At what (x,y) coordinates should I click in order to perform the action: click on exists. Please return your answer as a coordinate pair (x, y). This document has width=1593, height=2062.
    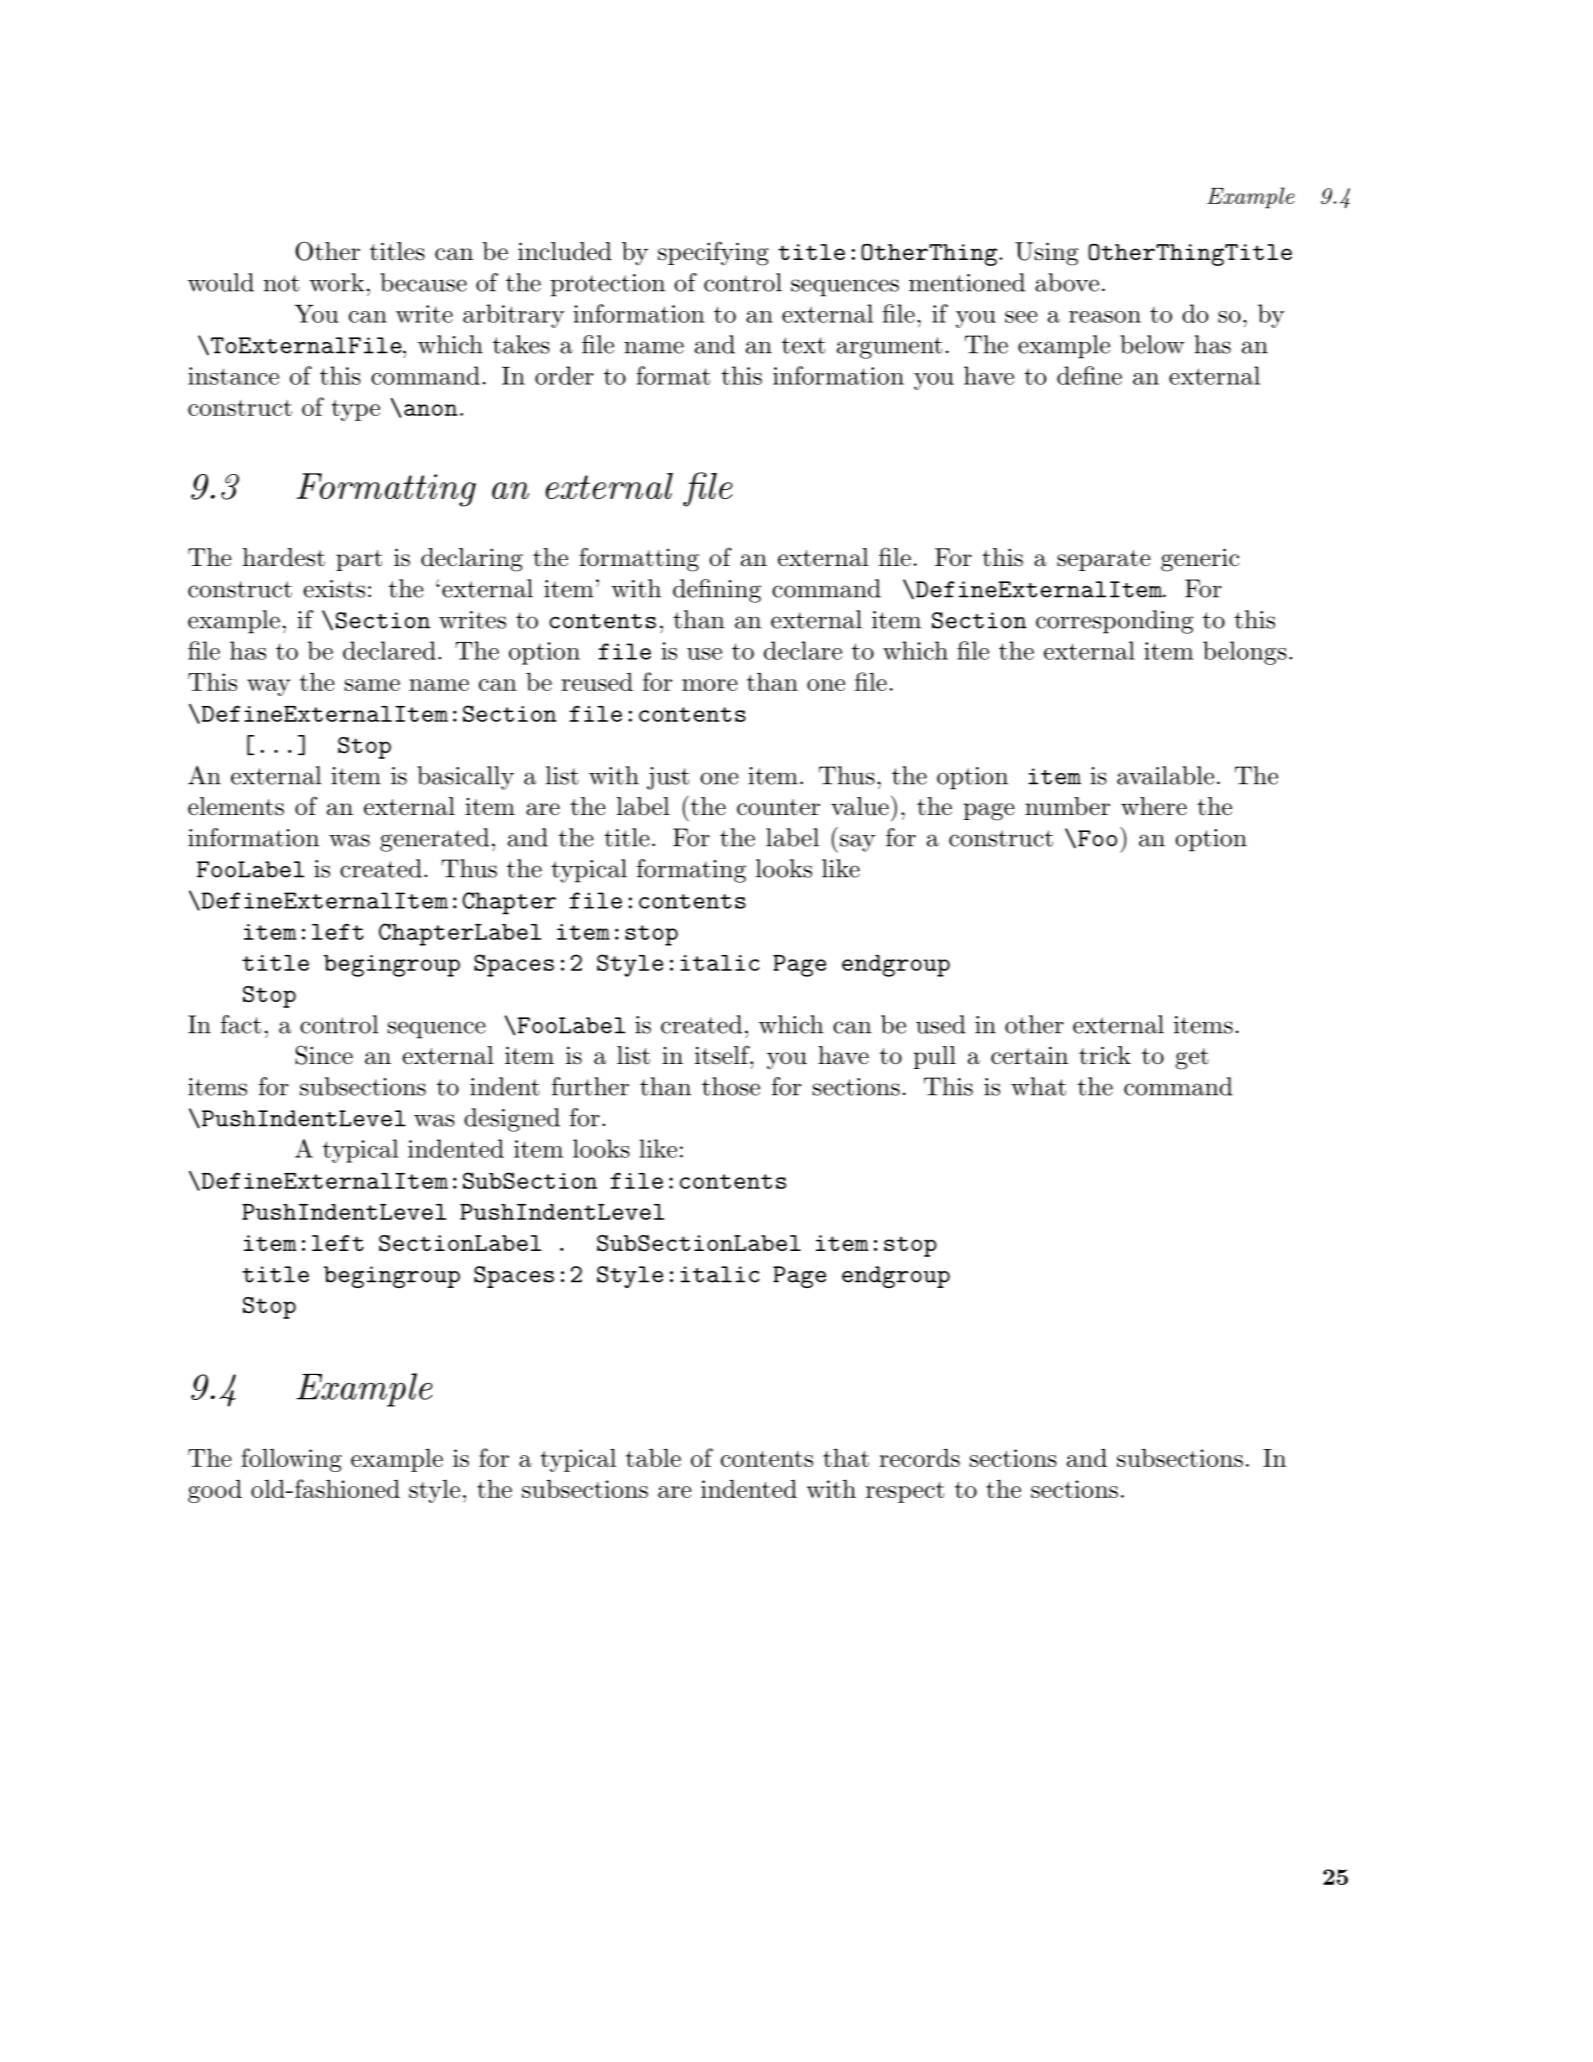
    Looking at the image, I should click on (334, 589).
